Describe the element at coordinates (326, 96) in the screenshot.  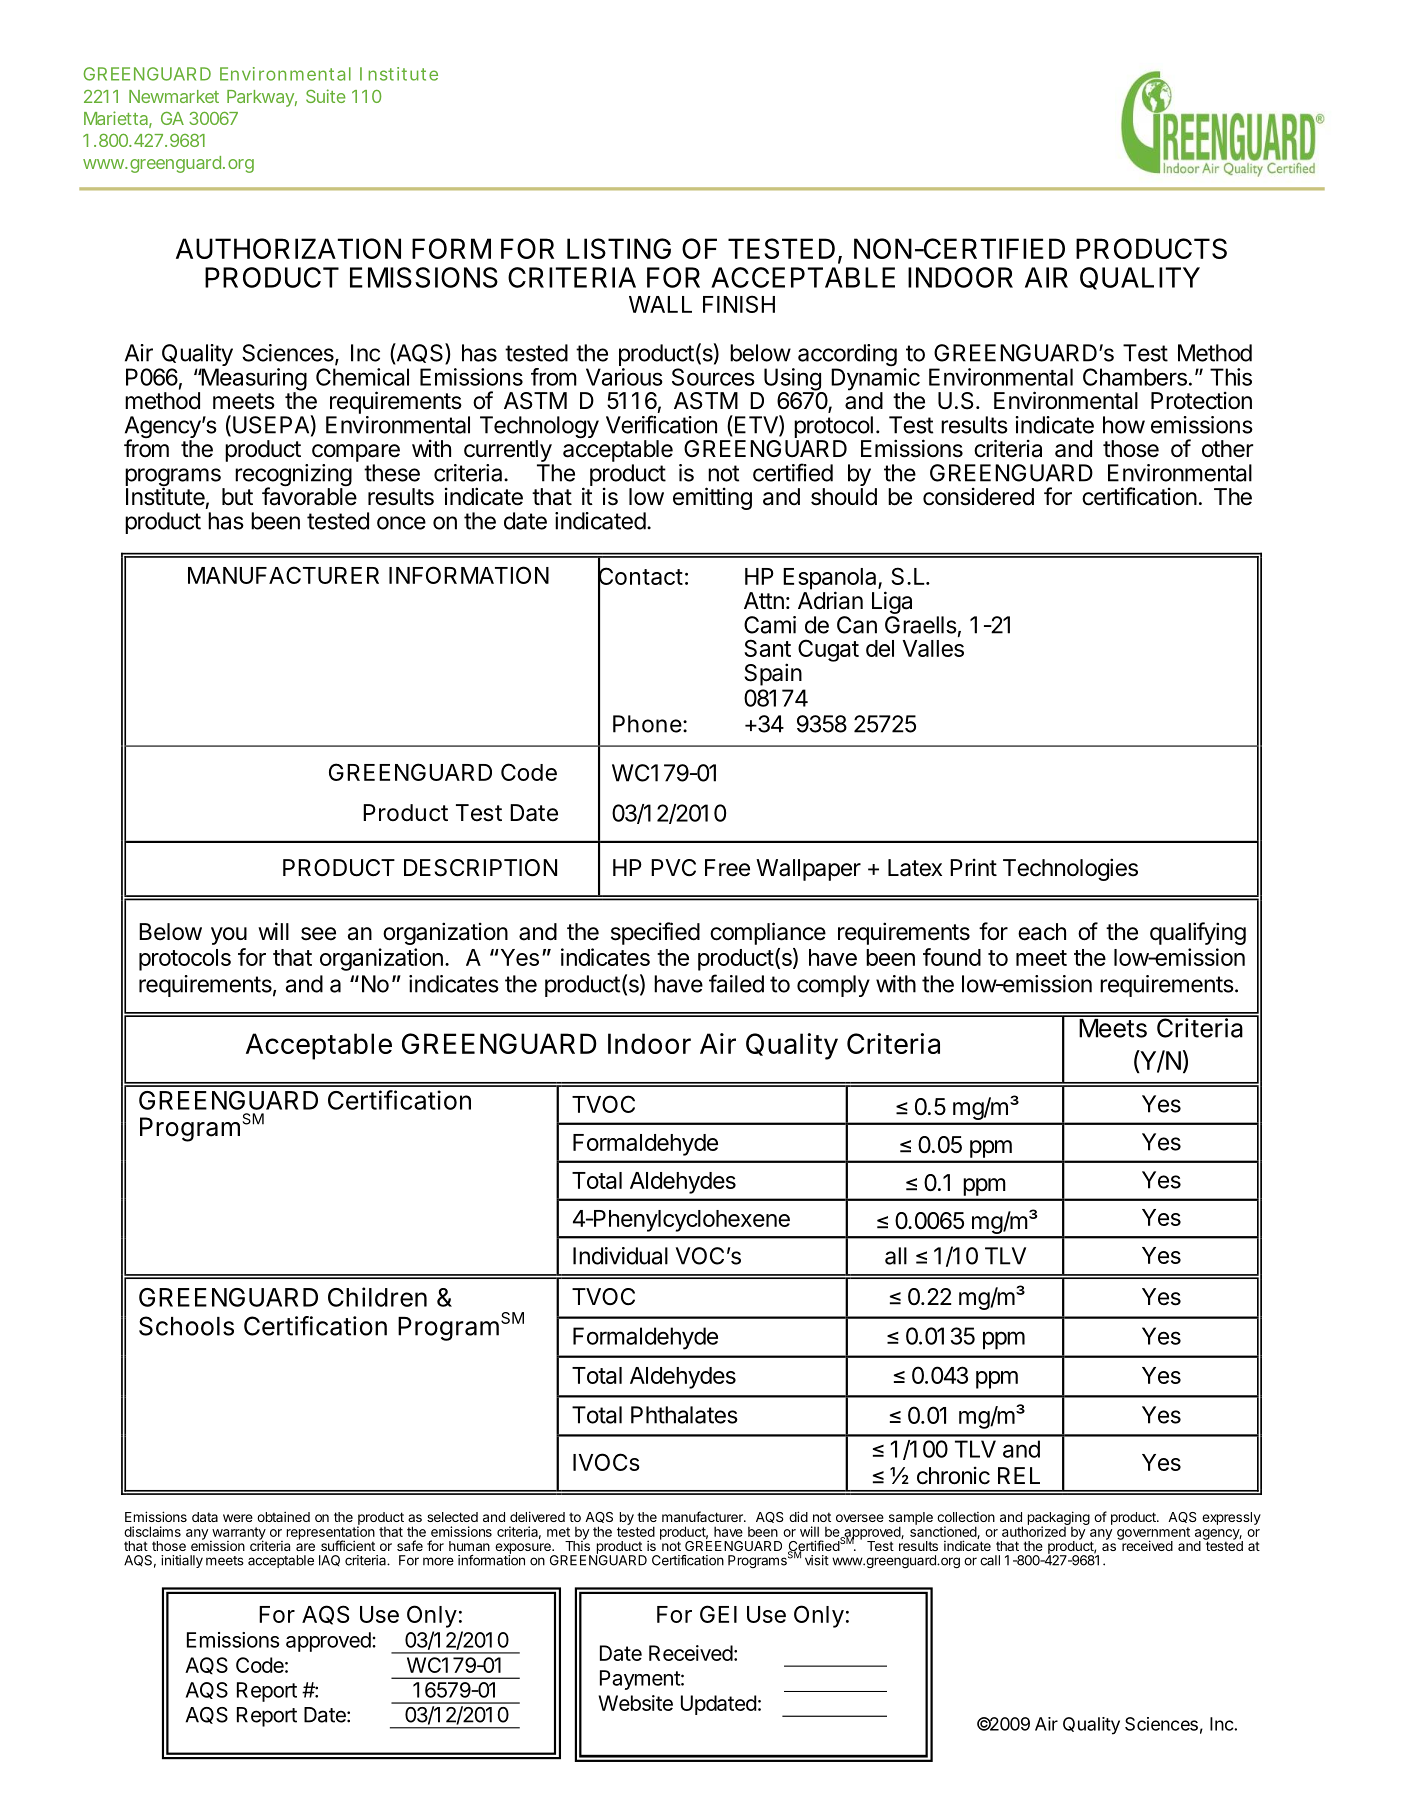
I see `Suite` at that location.
